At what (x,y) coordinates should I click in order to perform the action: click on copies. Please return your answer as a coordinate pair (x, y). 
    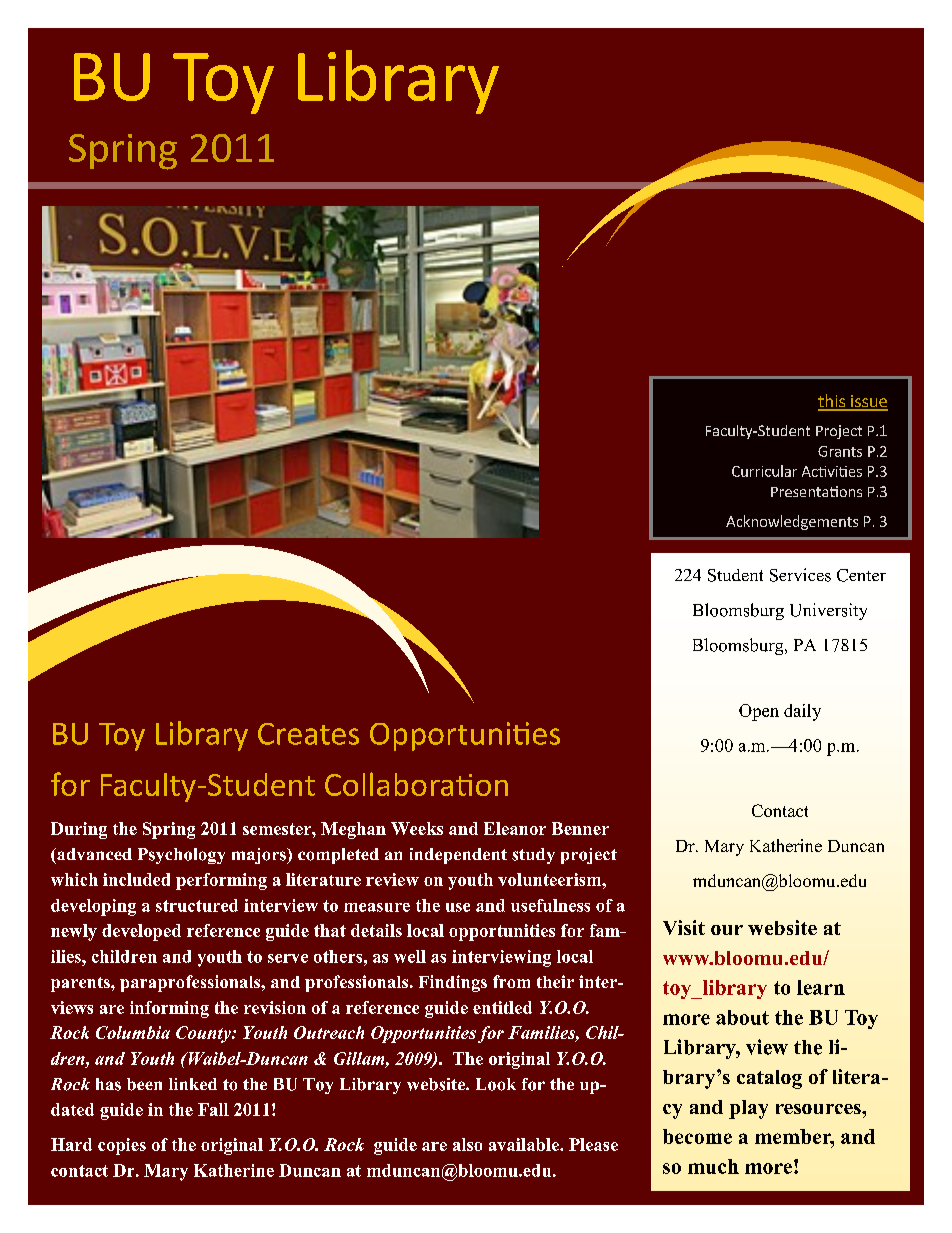
    Looking at the image, I should click on (122, 1146).
